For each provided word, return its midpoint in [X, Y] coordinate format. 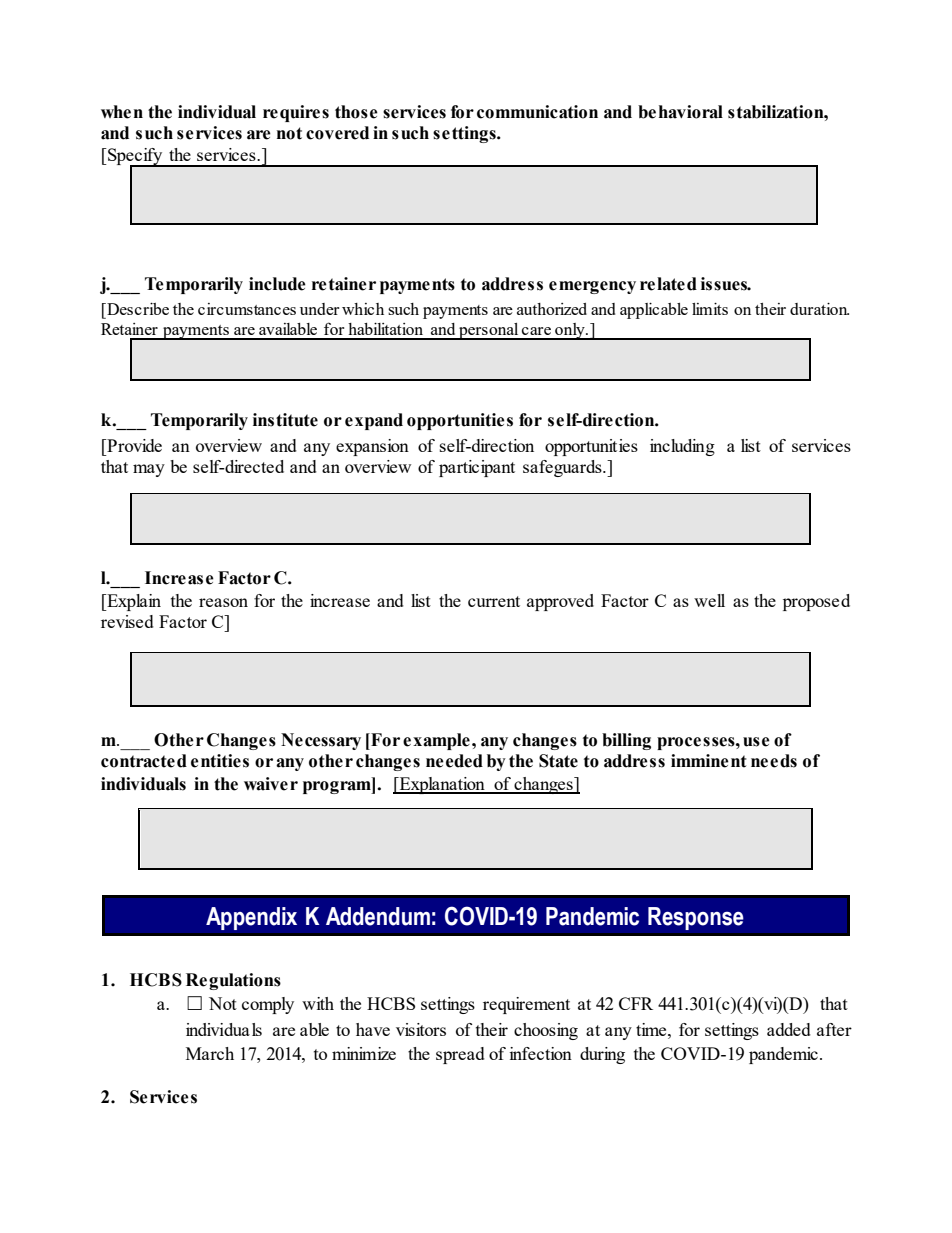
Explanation [442, 785]
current [494, 601]
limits [710, 309]
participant [477, 468]
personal [489, 331]
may [149, 470]
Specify [135, 157]
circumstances [247, 309]
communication [537, 112]
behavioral [680, 112]
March [210, 1053]
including [682, 447]
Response [696, 918]
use [756, 742]
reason [223, 602]
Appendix [251, 918]
